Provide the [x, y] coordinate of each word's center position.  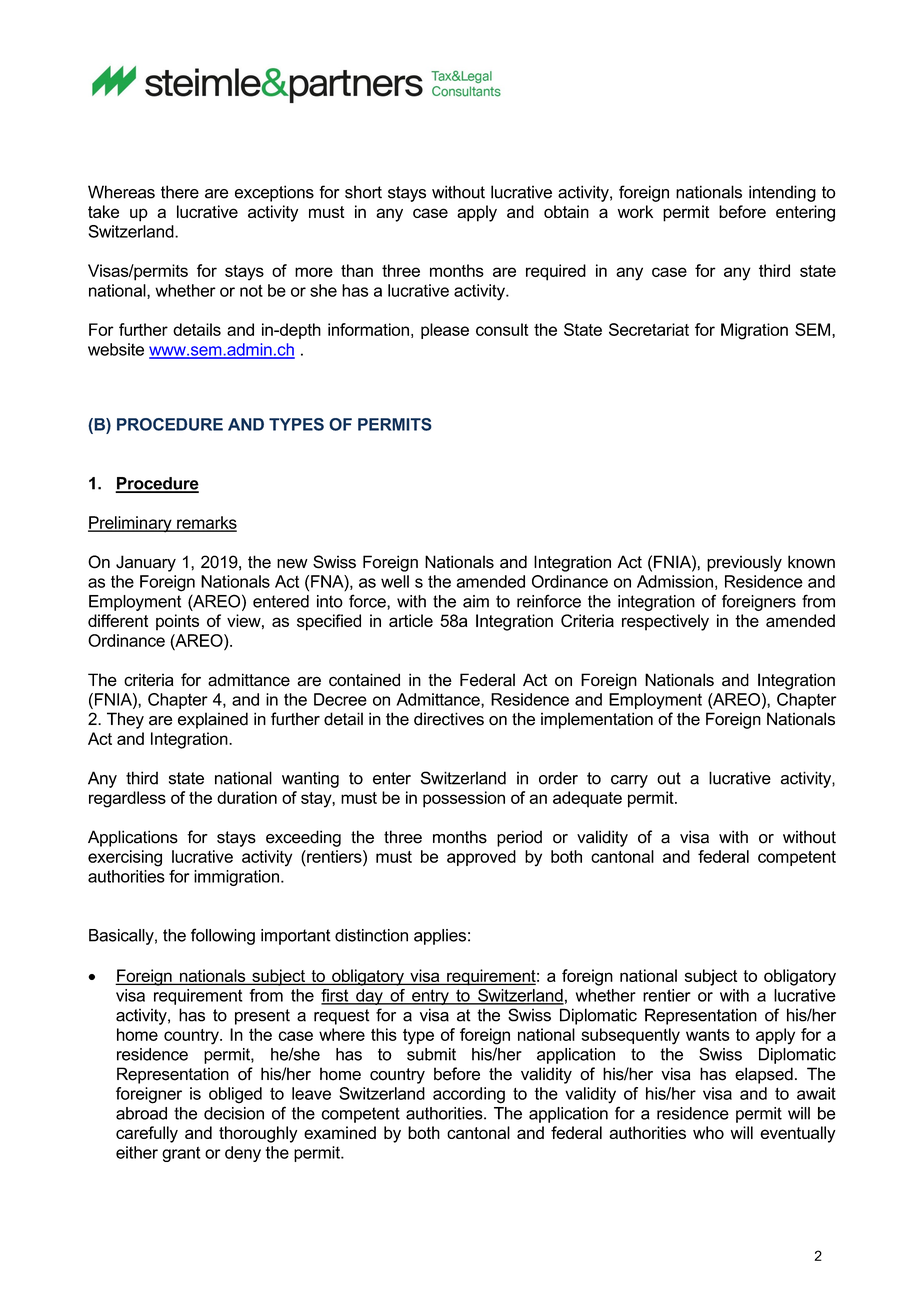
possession [464, 799]
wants [708, 1035]
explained [213, 720]
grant [181, 1154]
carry [629, 781]
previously [744, 563]
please [445, 331]
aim [476, 601]
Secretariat [649, 329]
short [363, 192]
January [146, 563]
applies [440, 937]
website [116, 349]
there [180, 192]
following [223, 936]
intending [782, 193]
